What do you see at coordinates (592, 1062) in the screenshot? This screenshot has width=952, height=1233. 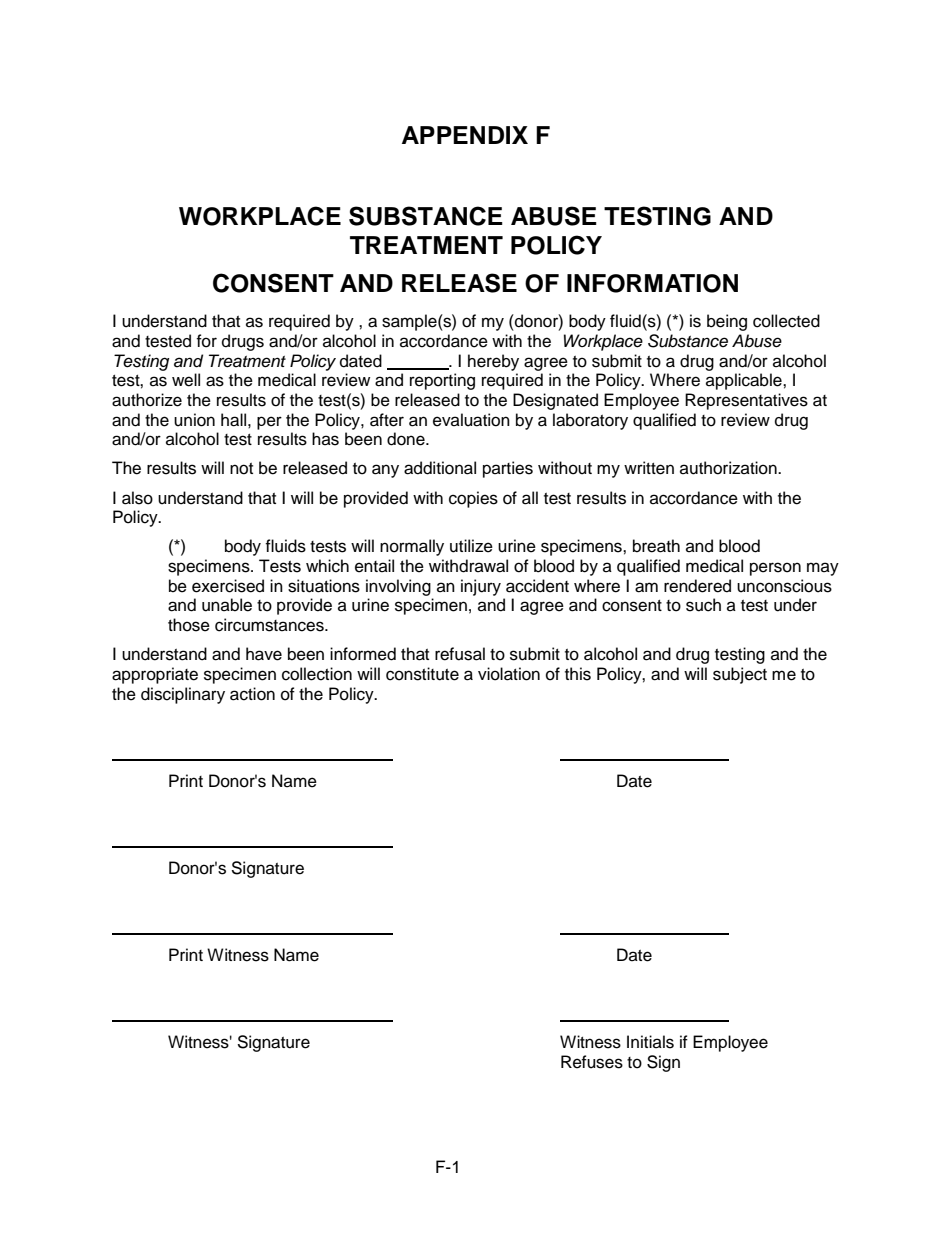 I see `Refuses` at bounding box center [592, 1062].
